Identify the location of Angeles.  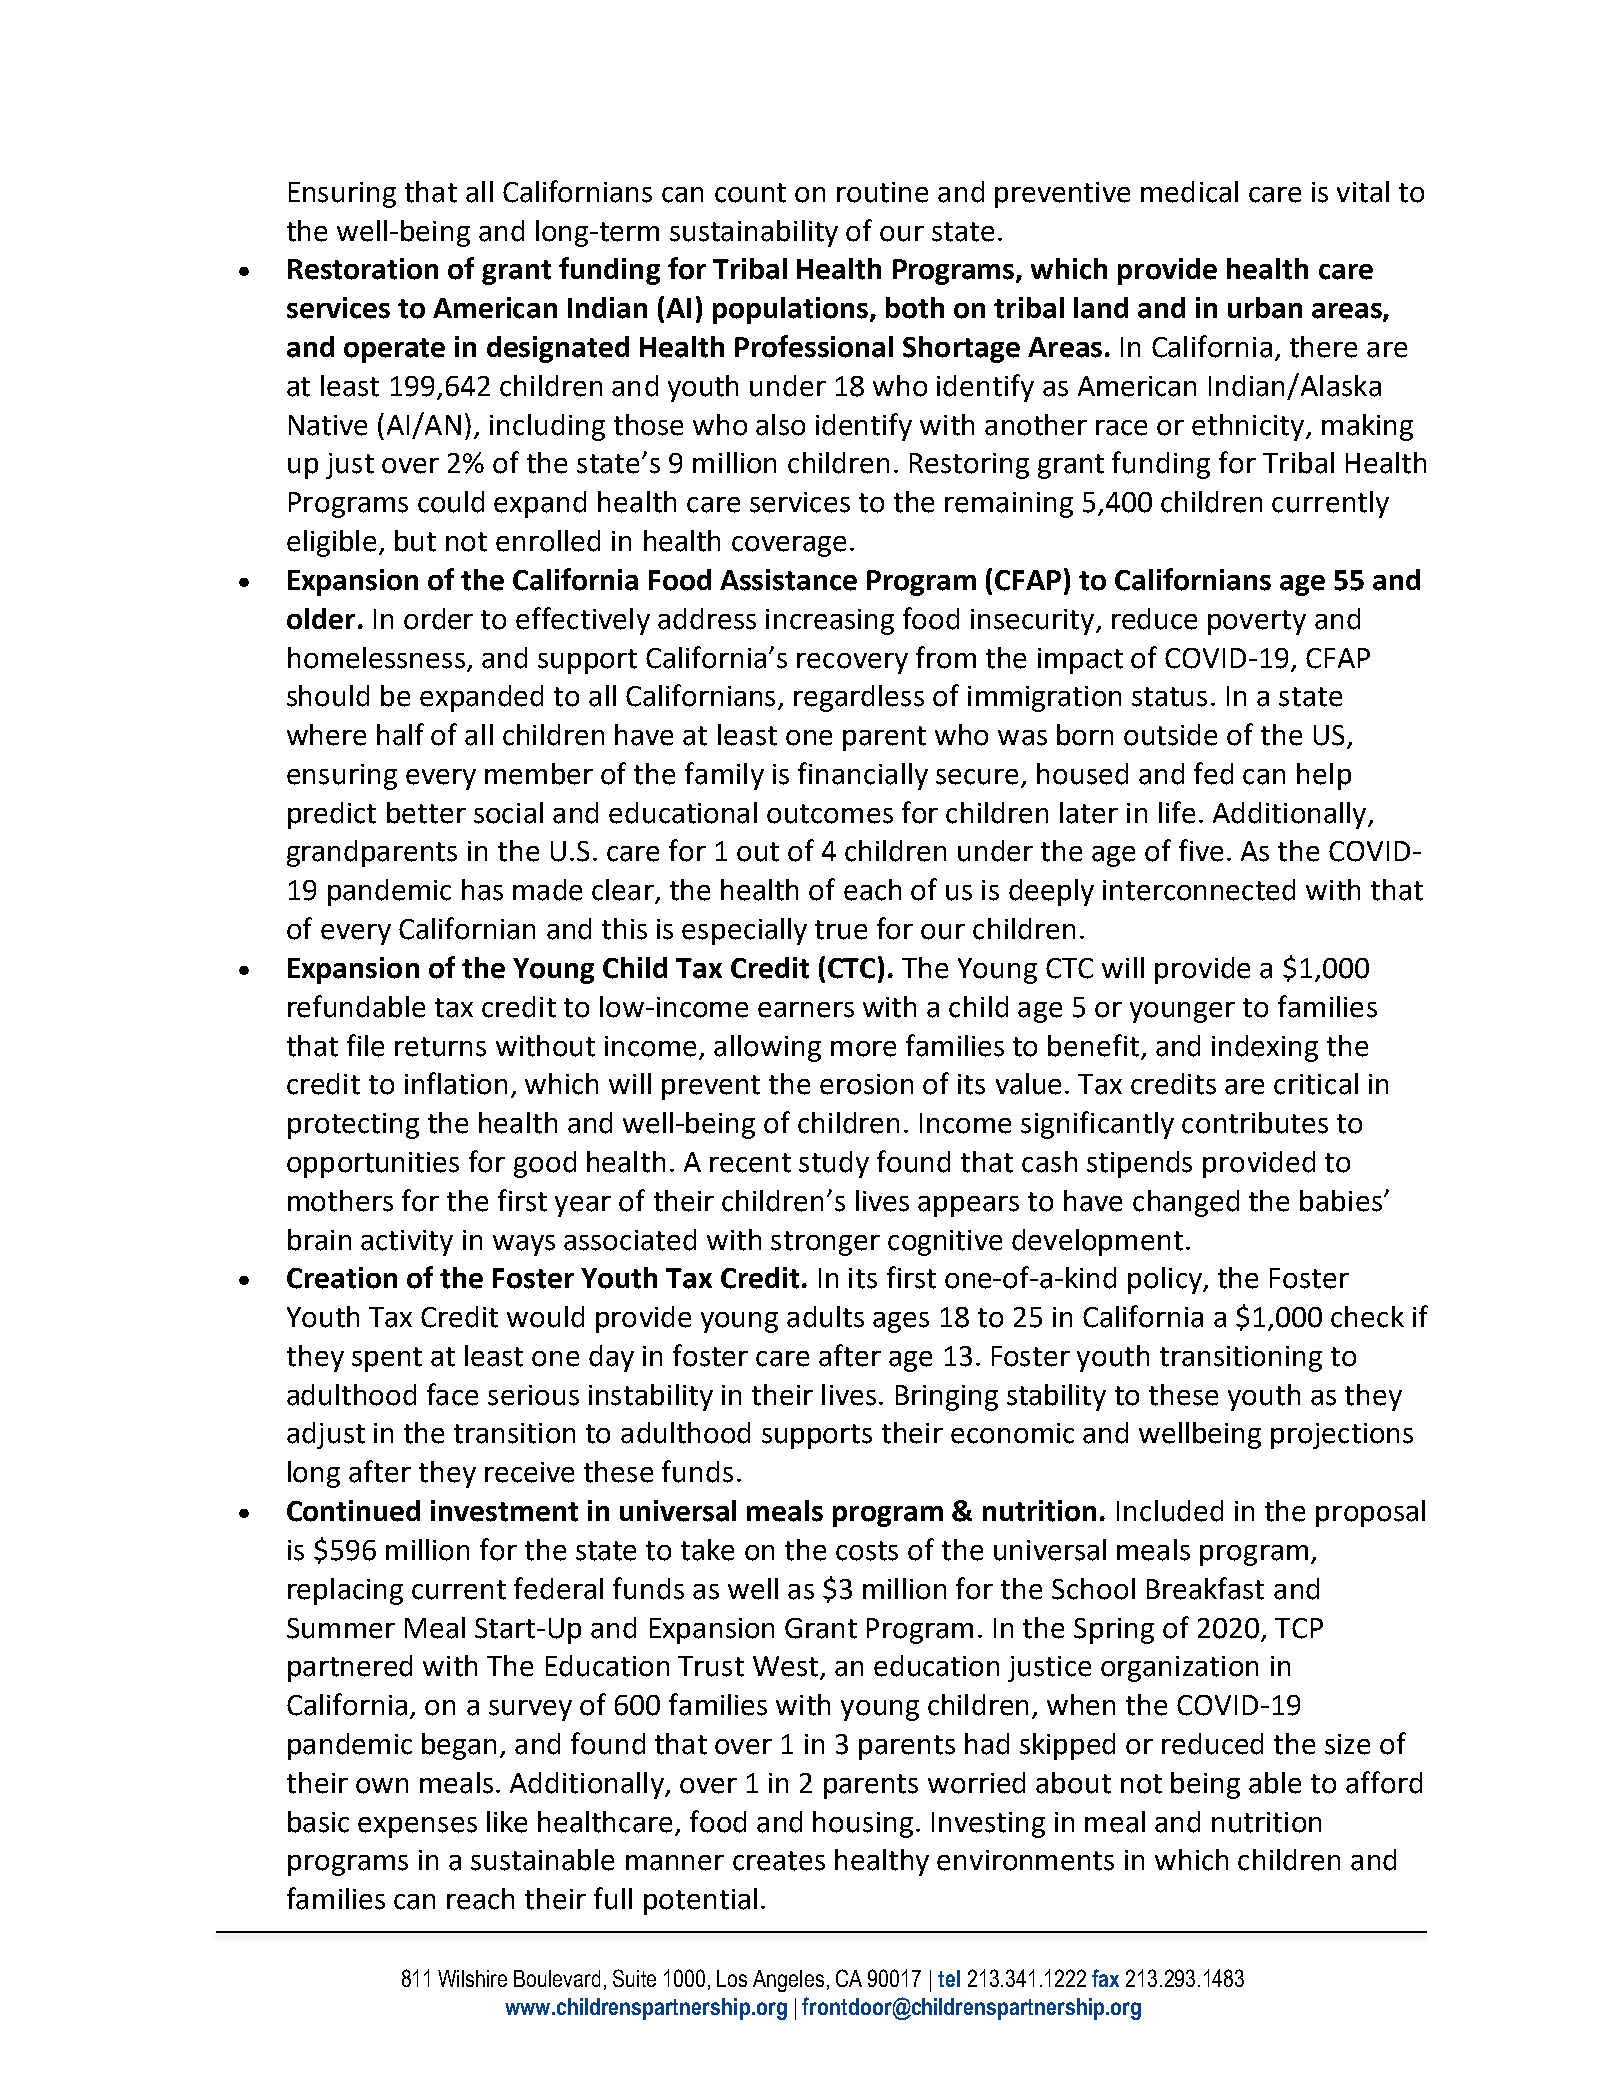
(788, 1981).
